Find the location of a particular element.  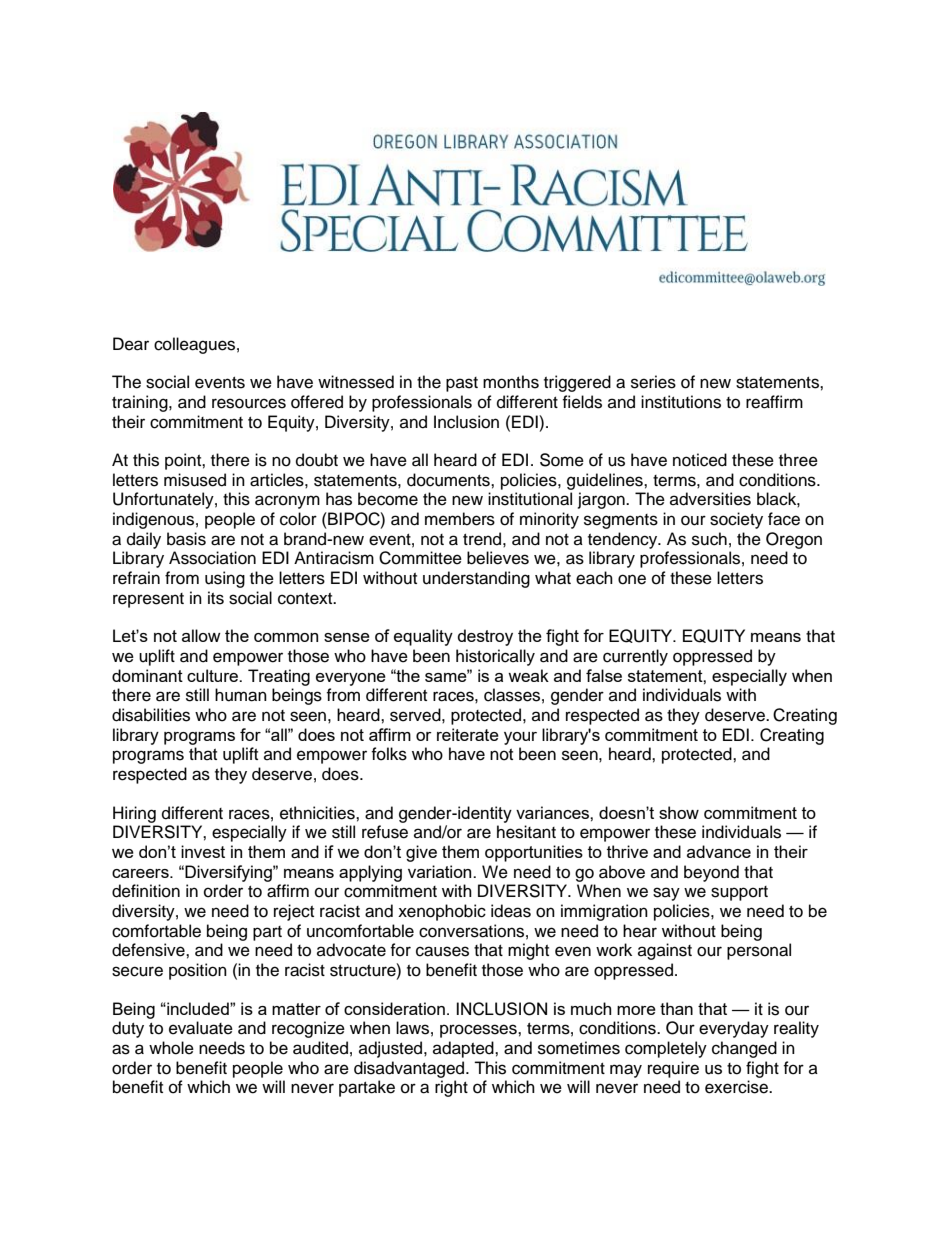

resources is located at coordinates (249, 403).
